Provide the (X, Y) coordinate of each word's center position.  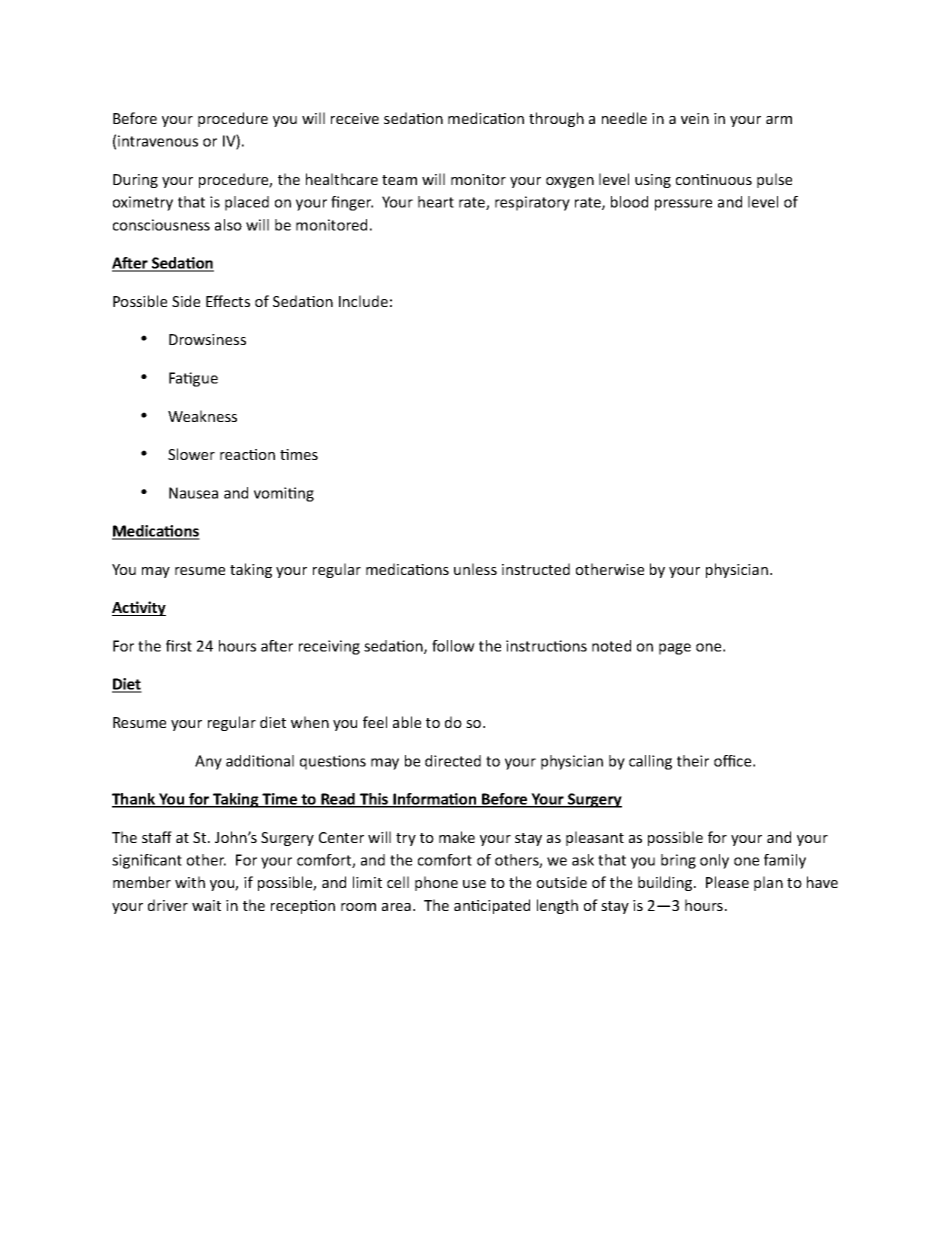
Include (363, 301)
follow (453, 646)
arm (779, 120)
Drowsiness (207, 339)
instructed (536, 569)
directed (453, 761)
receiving (329, 647)
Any (208, 762)
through (556, 119)
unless (475, 569)
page (675, 649)
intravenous (158, 141)
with (190, 882)
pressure (683, 205)
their (693, 761)
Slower (191, 454)
